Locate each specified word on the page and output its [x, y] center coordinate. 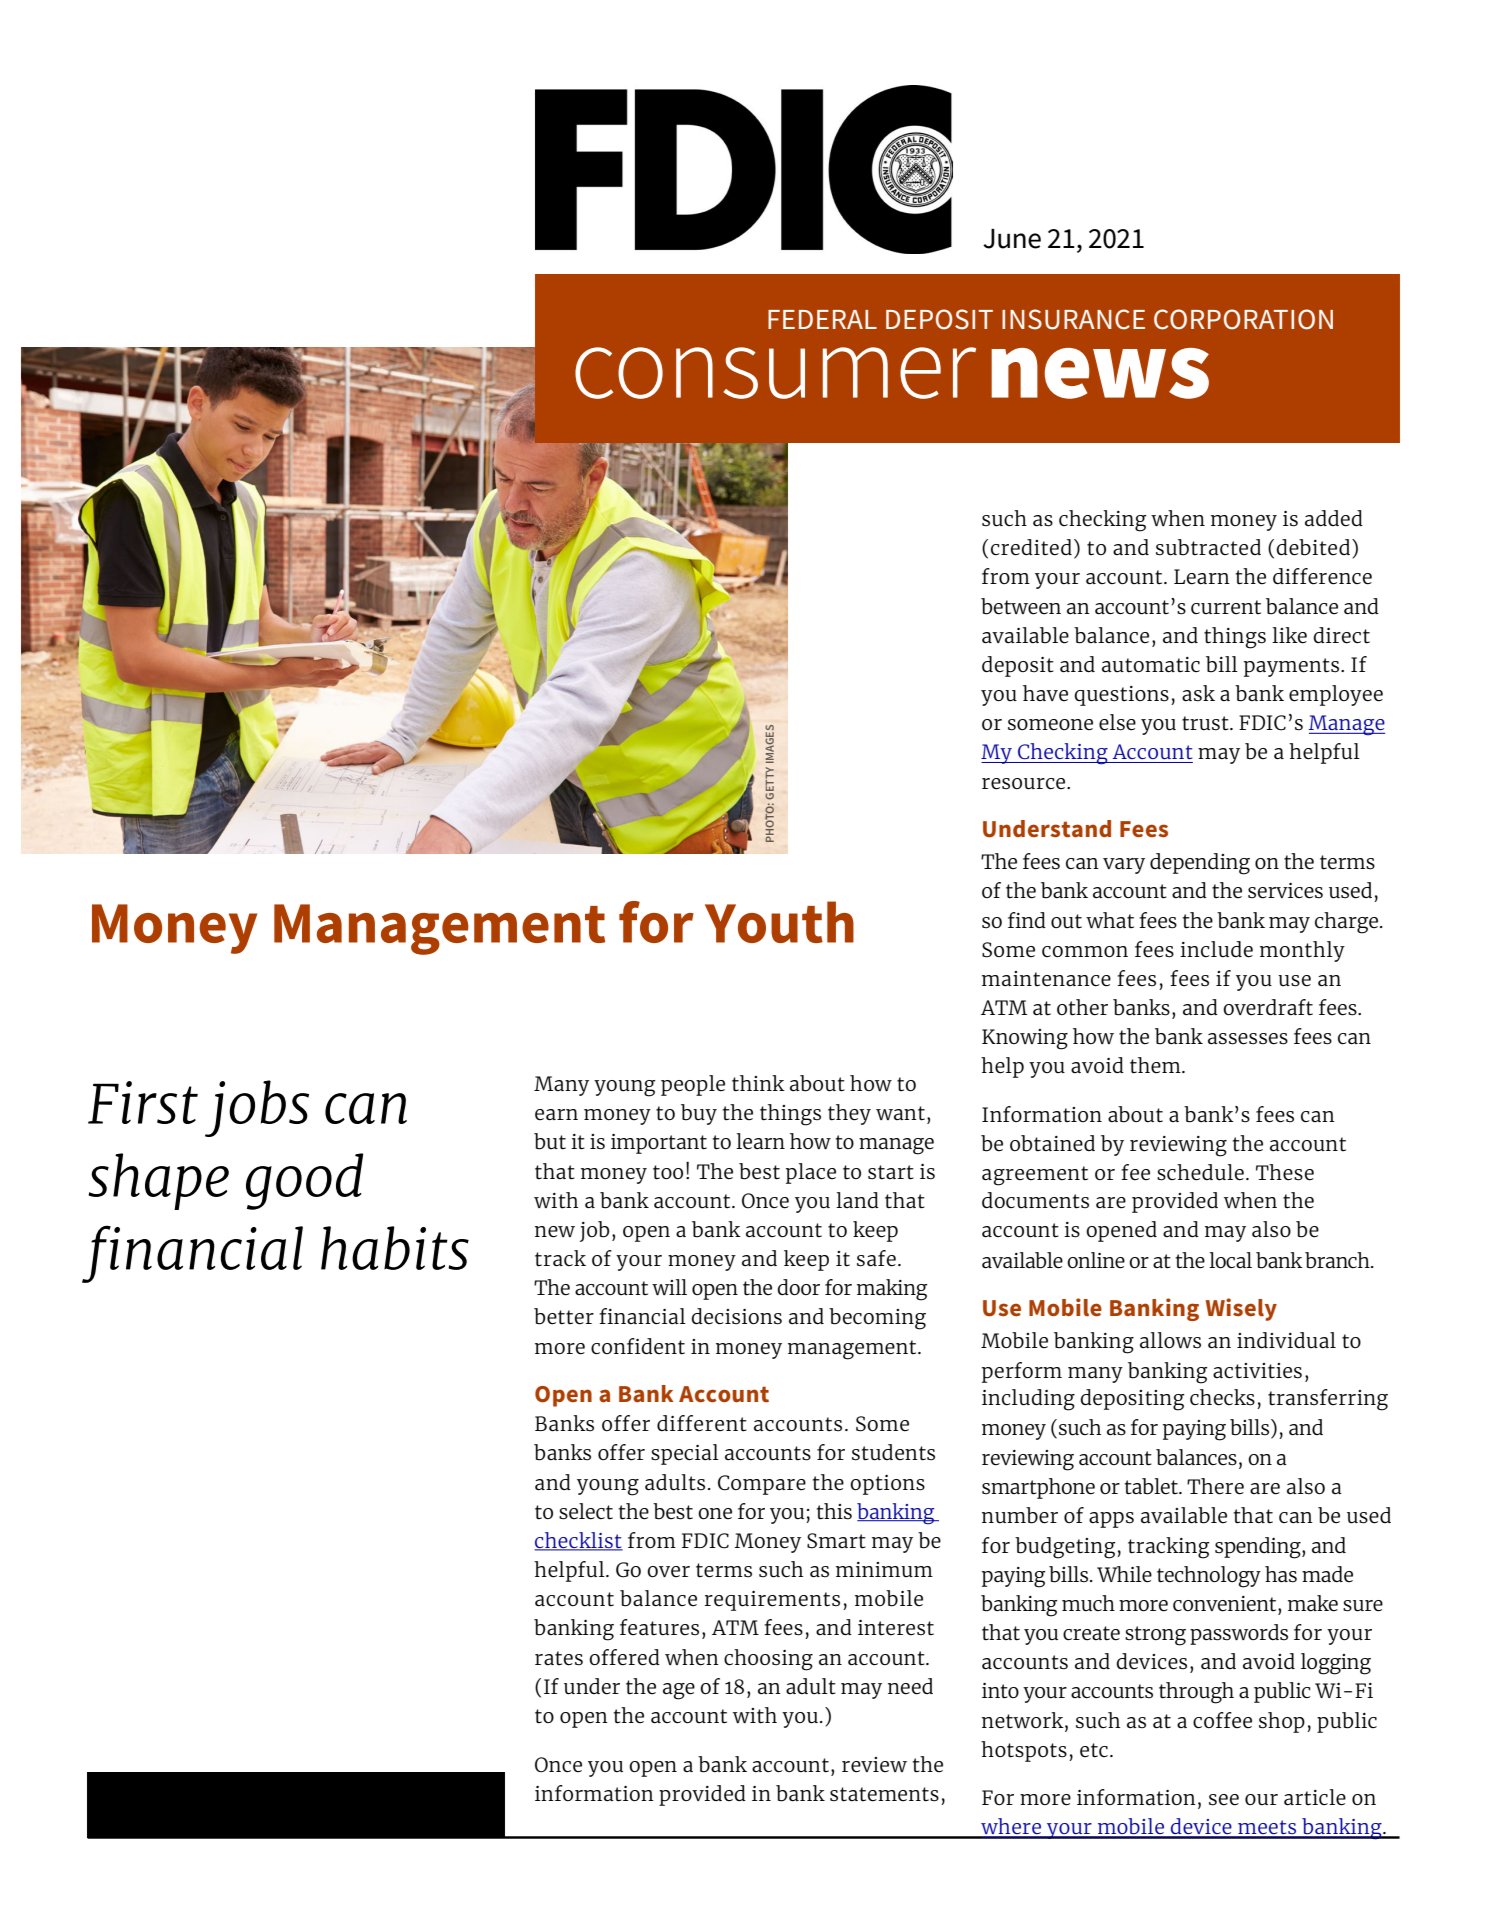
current [1226, 607]
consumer [775, 373]
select [586, 1511]
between [1021, 606]
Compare [762, 1485]
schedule [1200, 1172]
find [1027, 920]
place [811, 1173]
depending [1200, 864]
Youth [779, 922]
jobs [257, 1108]
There [1215, 1486]
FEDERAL [822, 319]
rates [559, 1658]
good [304, 1181]
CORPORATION [1243, 319]
